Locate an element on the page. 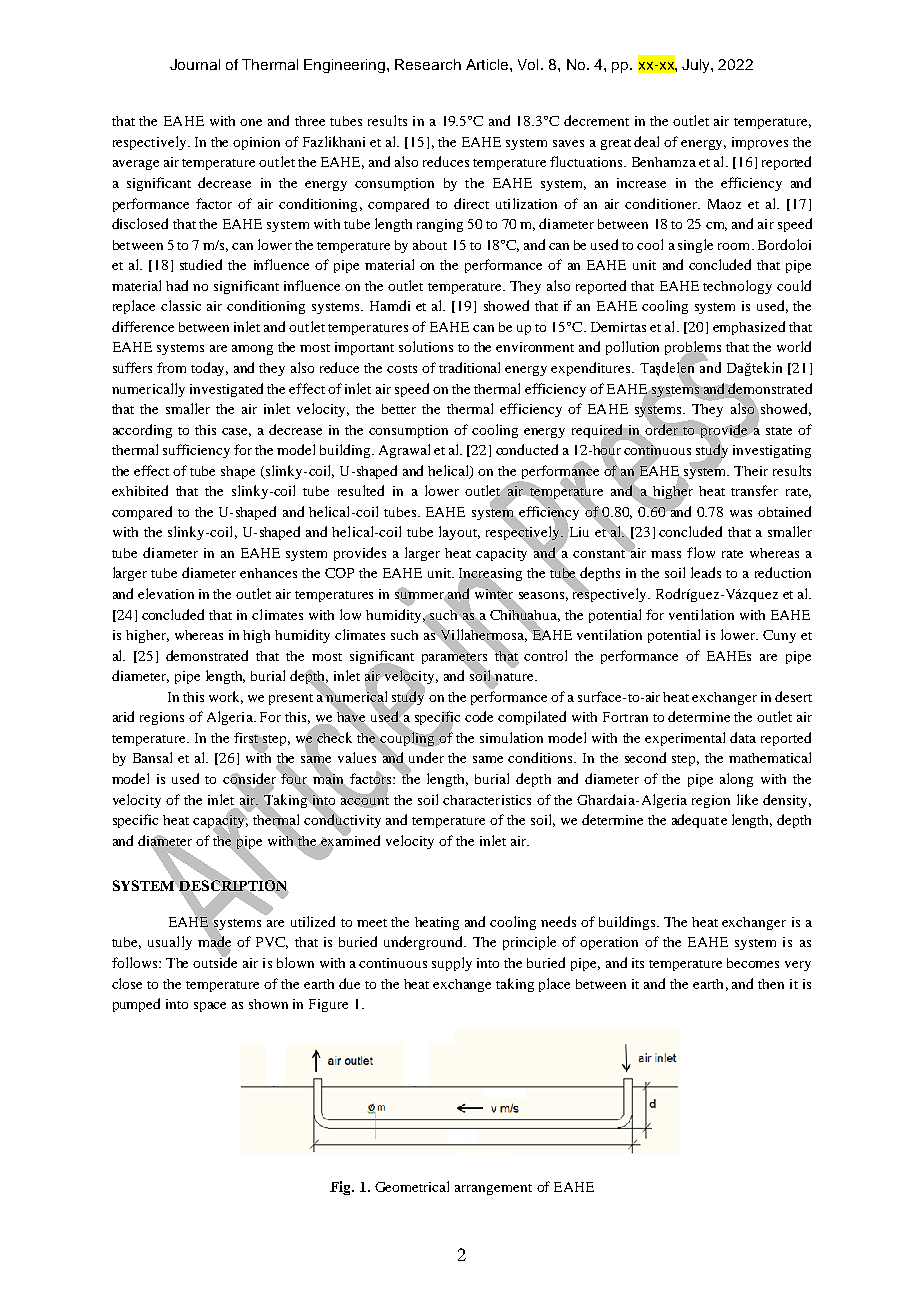 The height and width of the page is (1308, 924). sufficiency is located at coordinates (196, 451).
